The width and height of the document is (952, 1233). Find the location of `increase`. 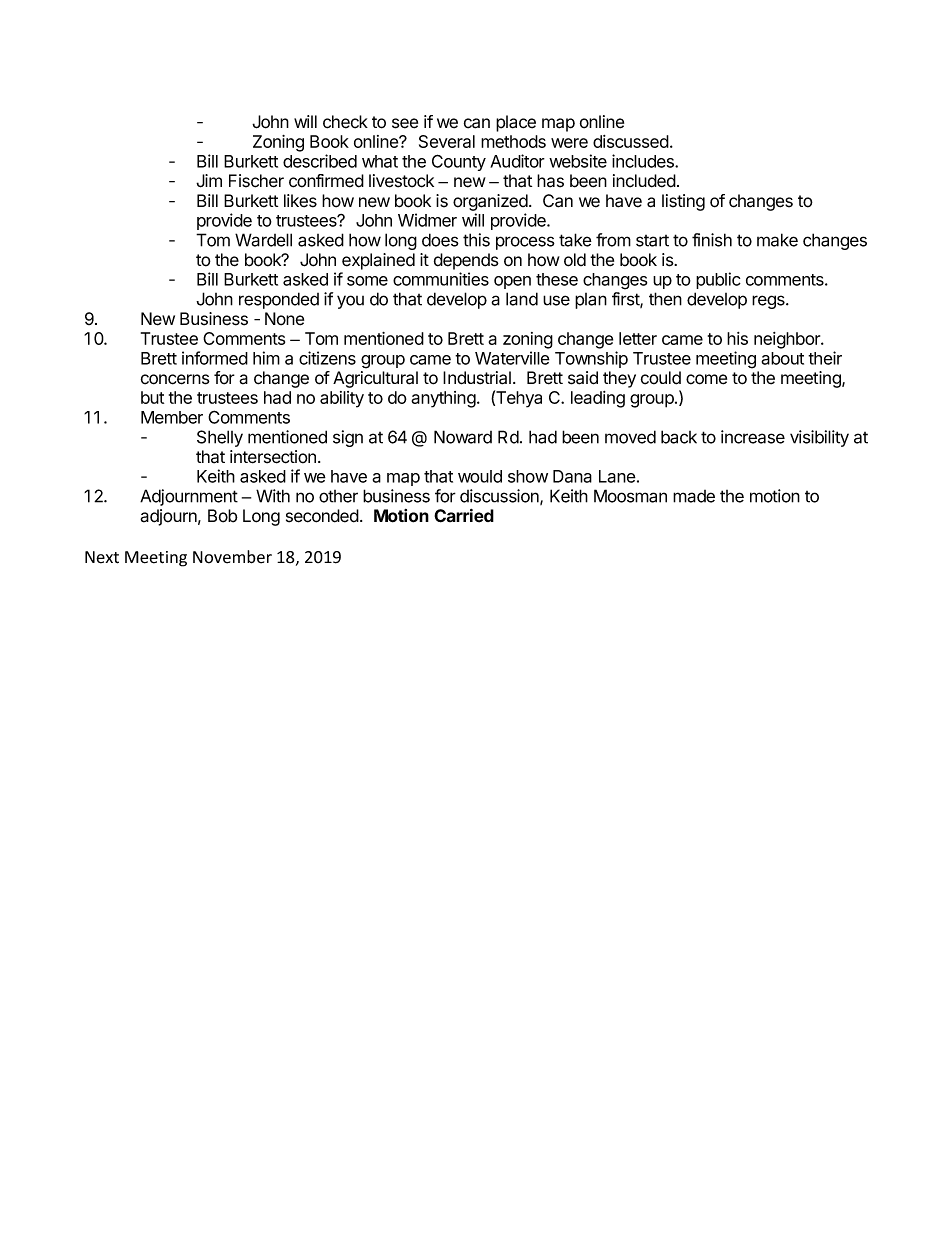

increase is located at coordinates (753, 437).
